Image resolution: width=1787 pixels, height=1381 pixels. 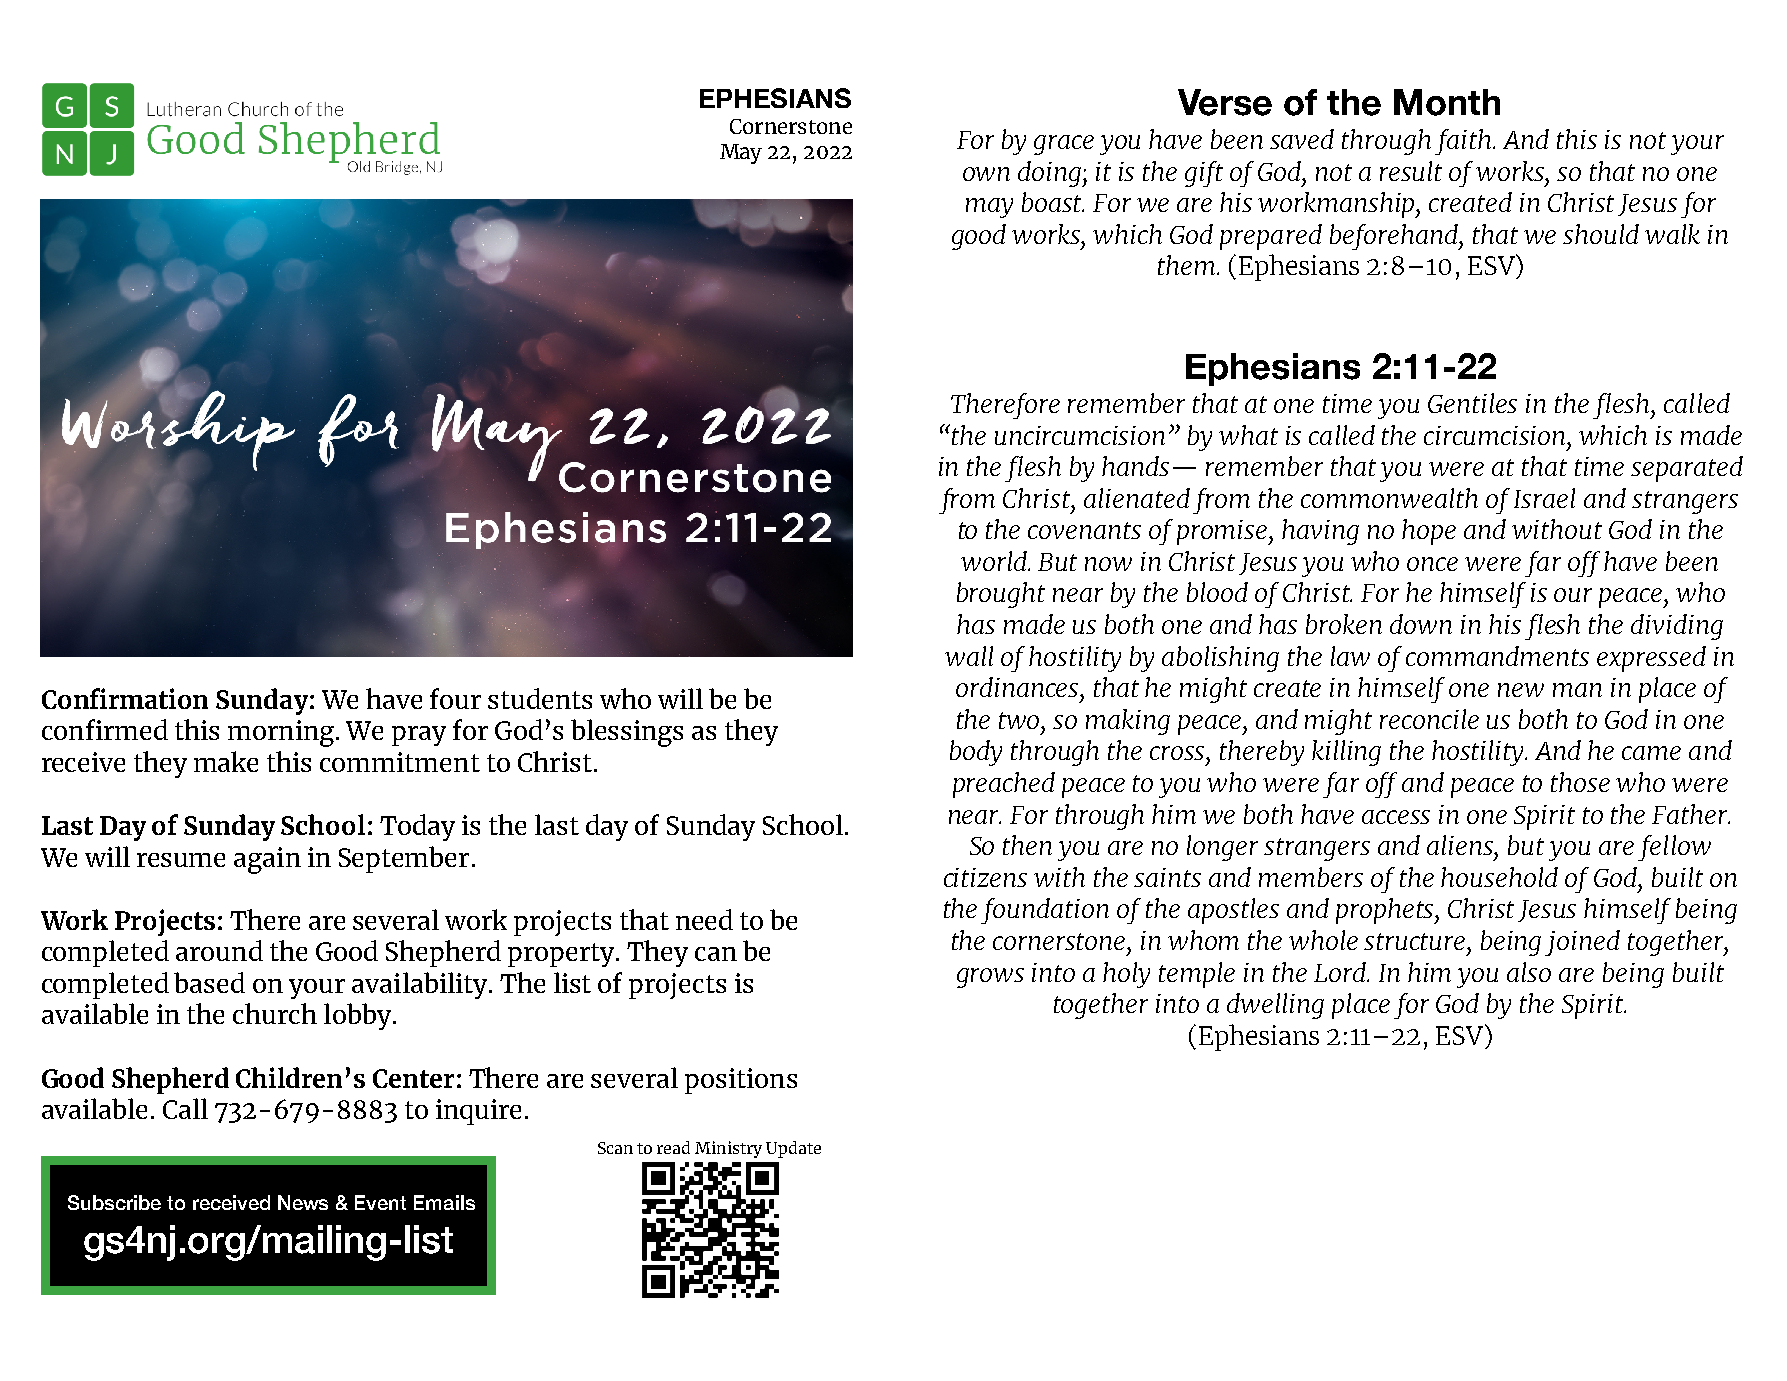 I want to click on doing, so click(x=1051, y=174).
